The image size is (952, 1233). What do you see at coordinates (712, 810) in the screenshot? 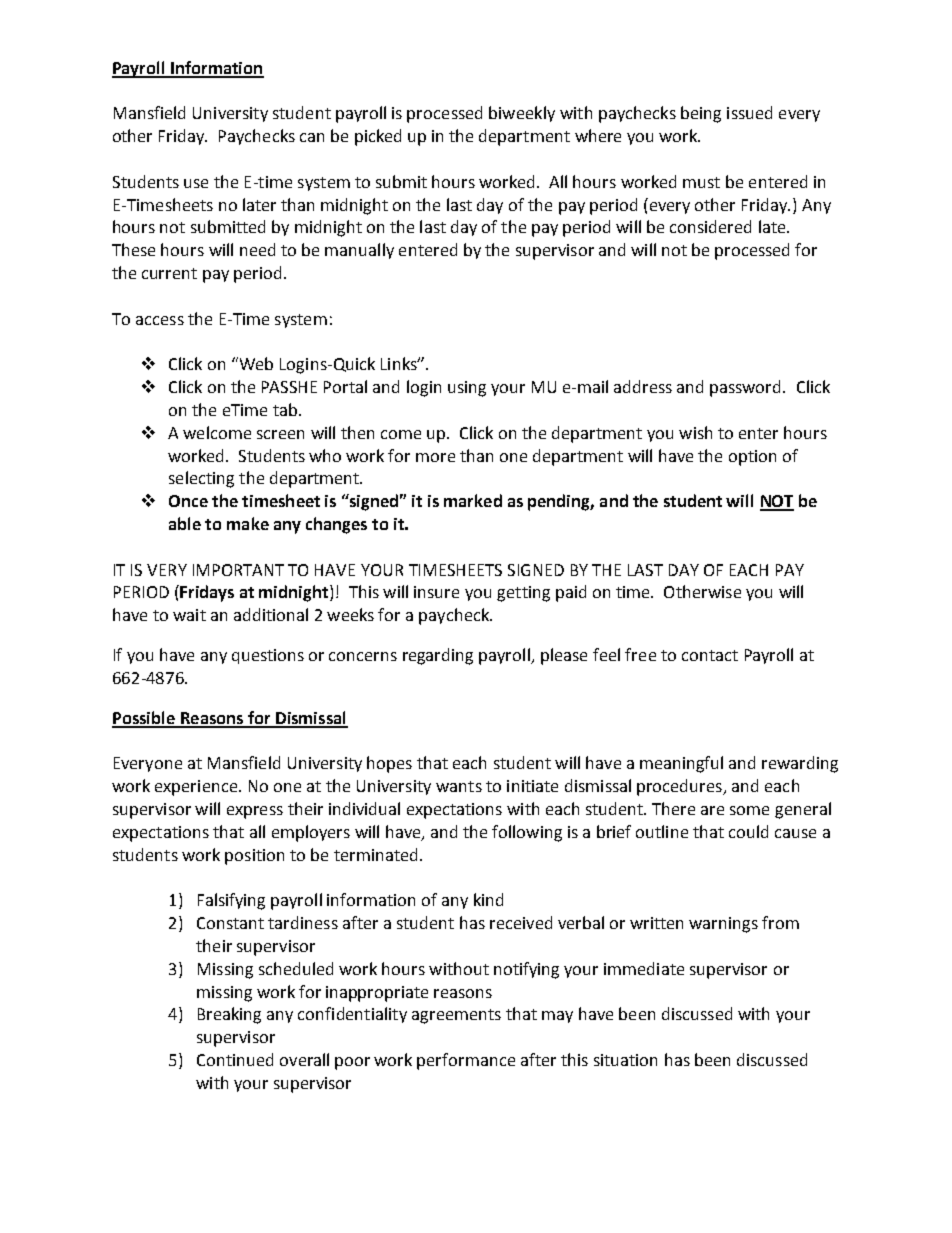
I see `are` at bounding box center [712, 810].
